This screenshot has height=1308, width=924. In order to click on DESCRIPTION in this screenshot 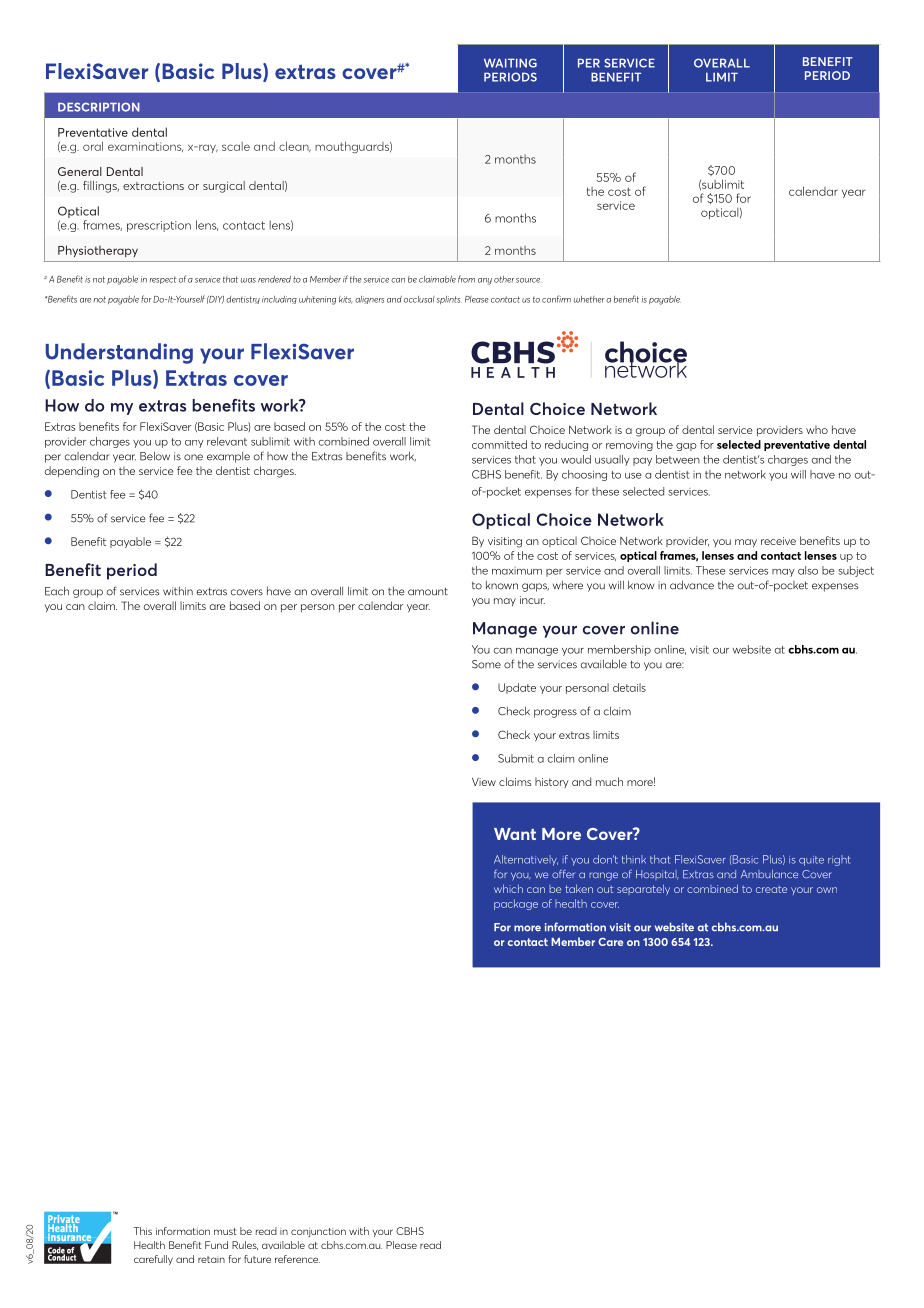, I will do `click(99, 107)`.
